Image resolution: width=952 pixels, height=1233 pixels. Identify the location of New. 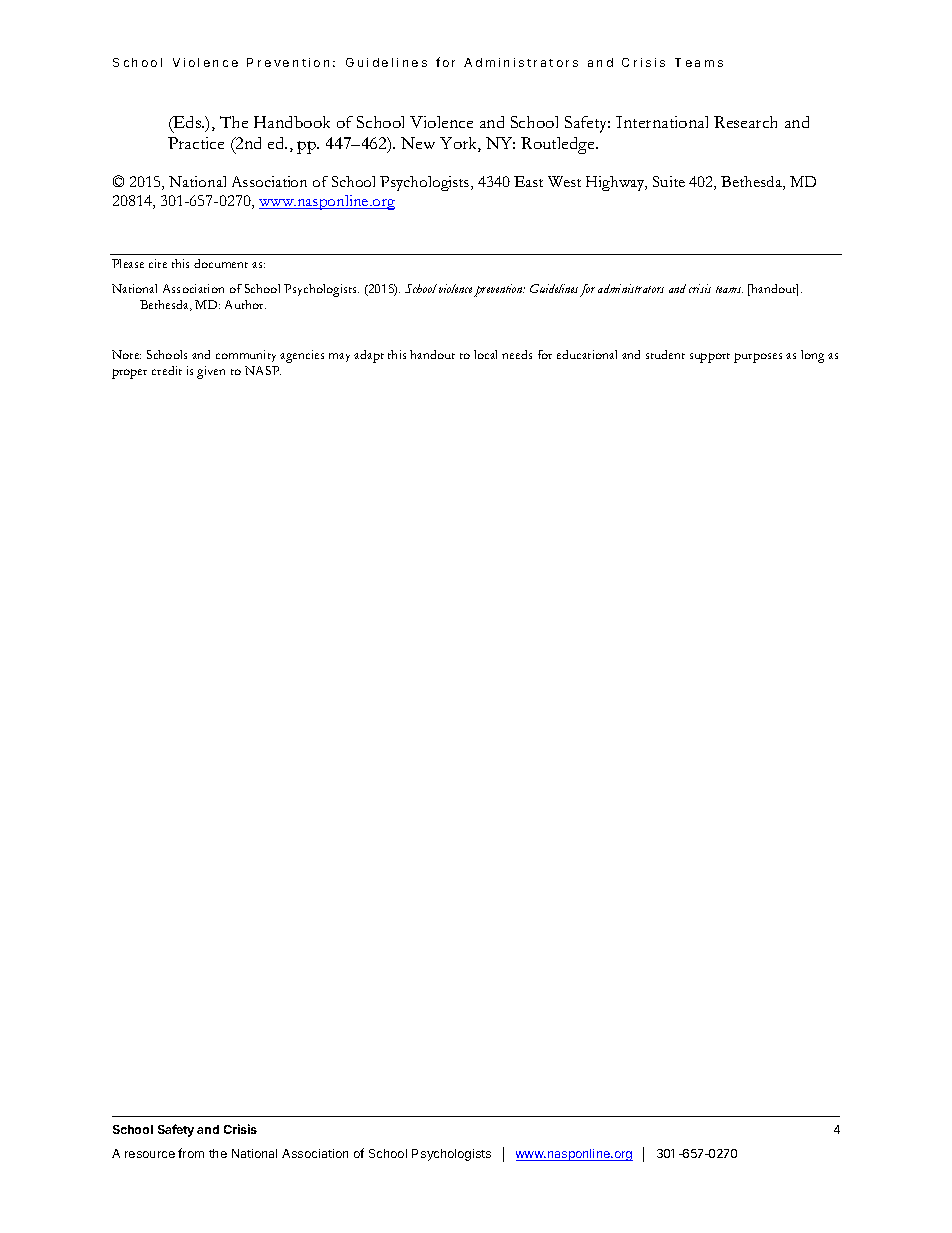
(418, 143).
